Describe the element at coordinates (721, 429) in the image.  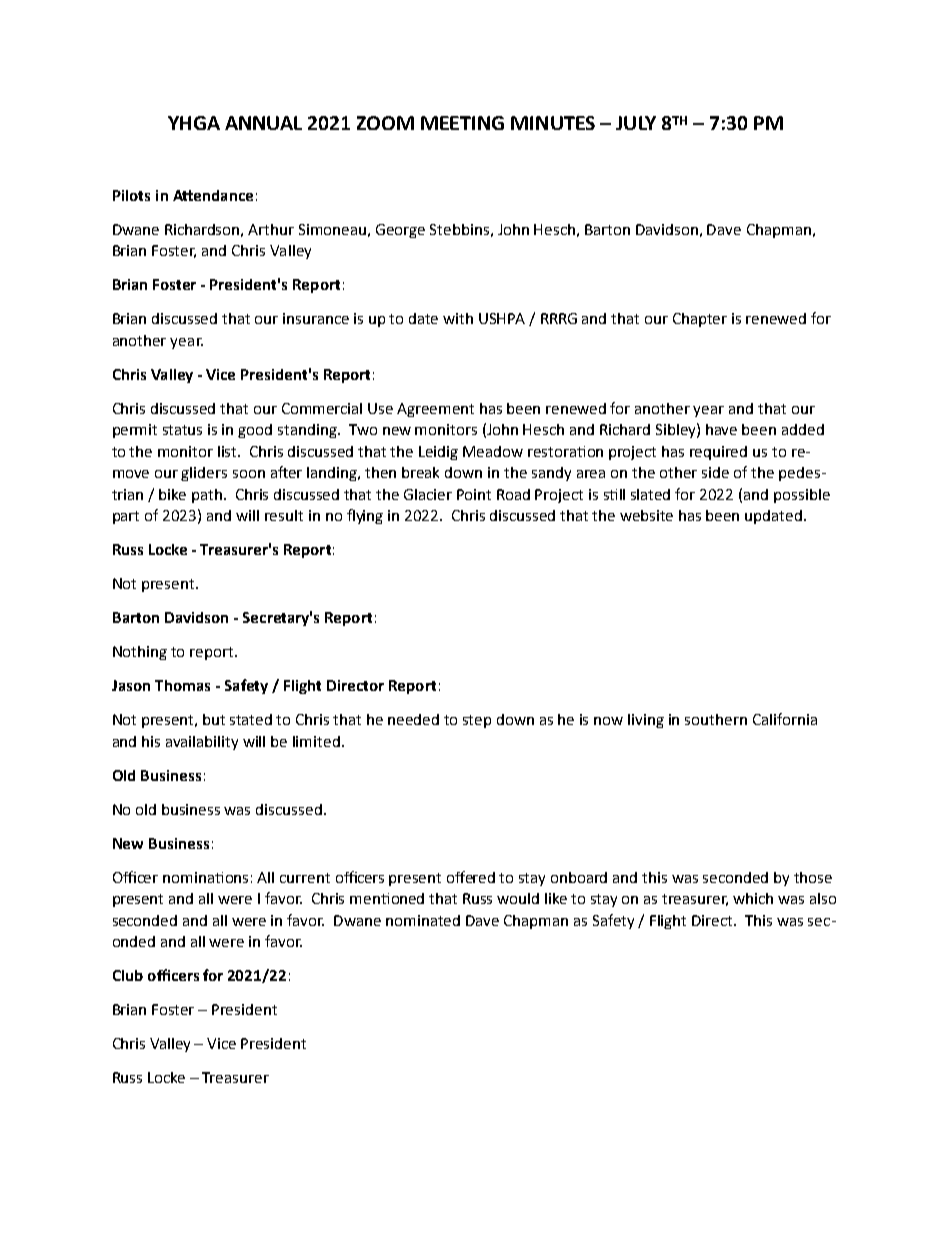
I see `have` at that location.
